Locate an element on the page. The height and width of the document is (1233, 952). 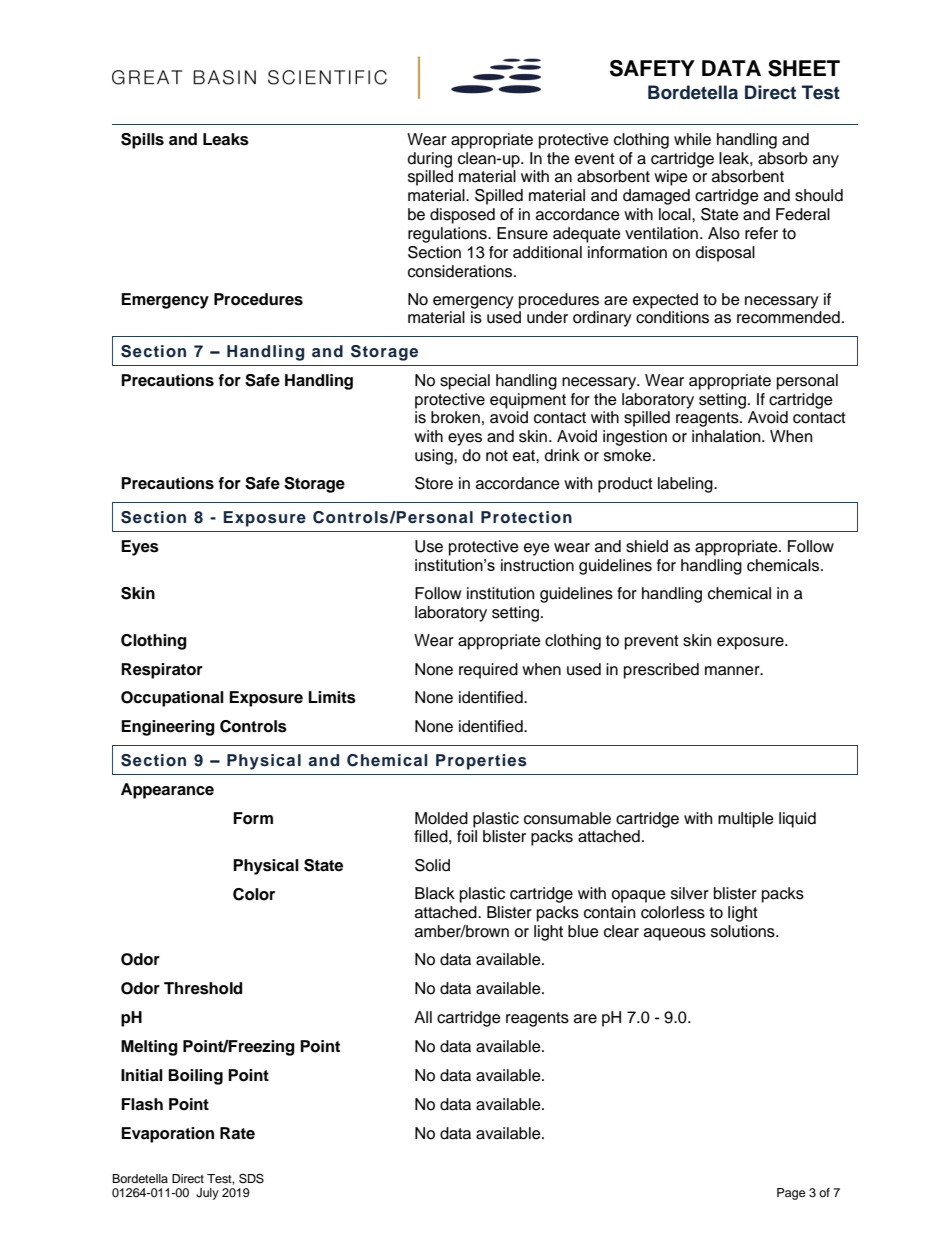
Rate is located at coordinates (237, 1133).
